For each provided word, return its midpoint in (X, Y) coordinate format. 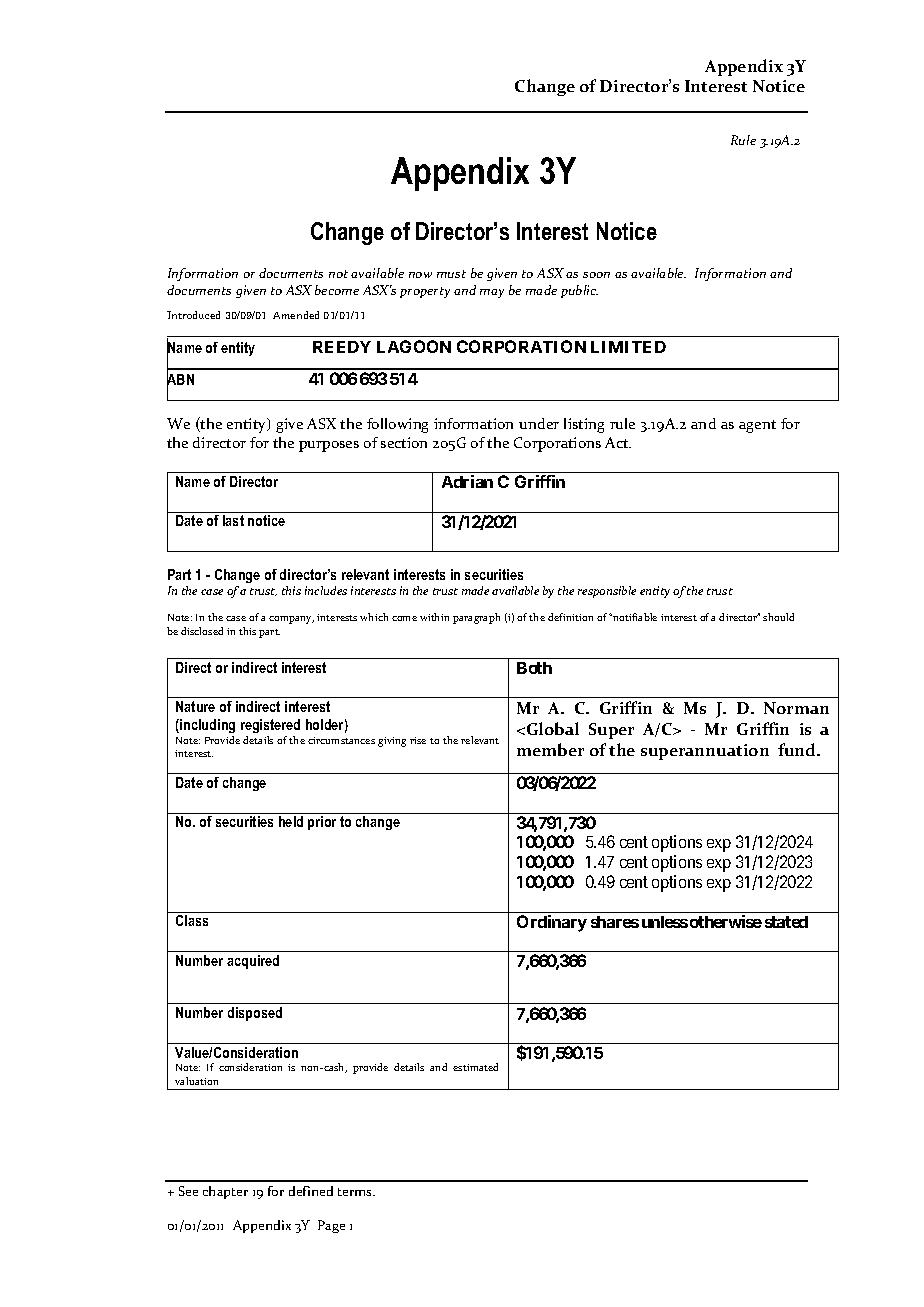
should (778, 617)
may (492, 293)
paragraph (476, 618)
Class (192, 920)
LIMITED (628, 347)
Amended (296, 315)
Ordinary (552, 923)
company (291, 620)
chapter (225, 1192)
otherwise (726, 921)
